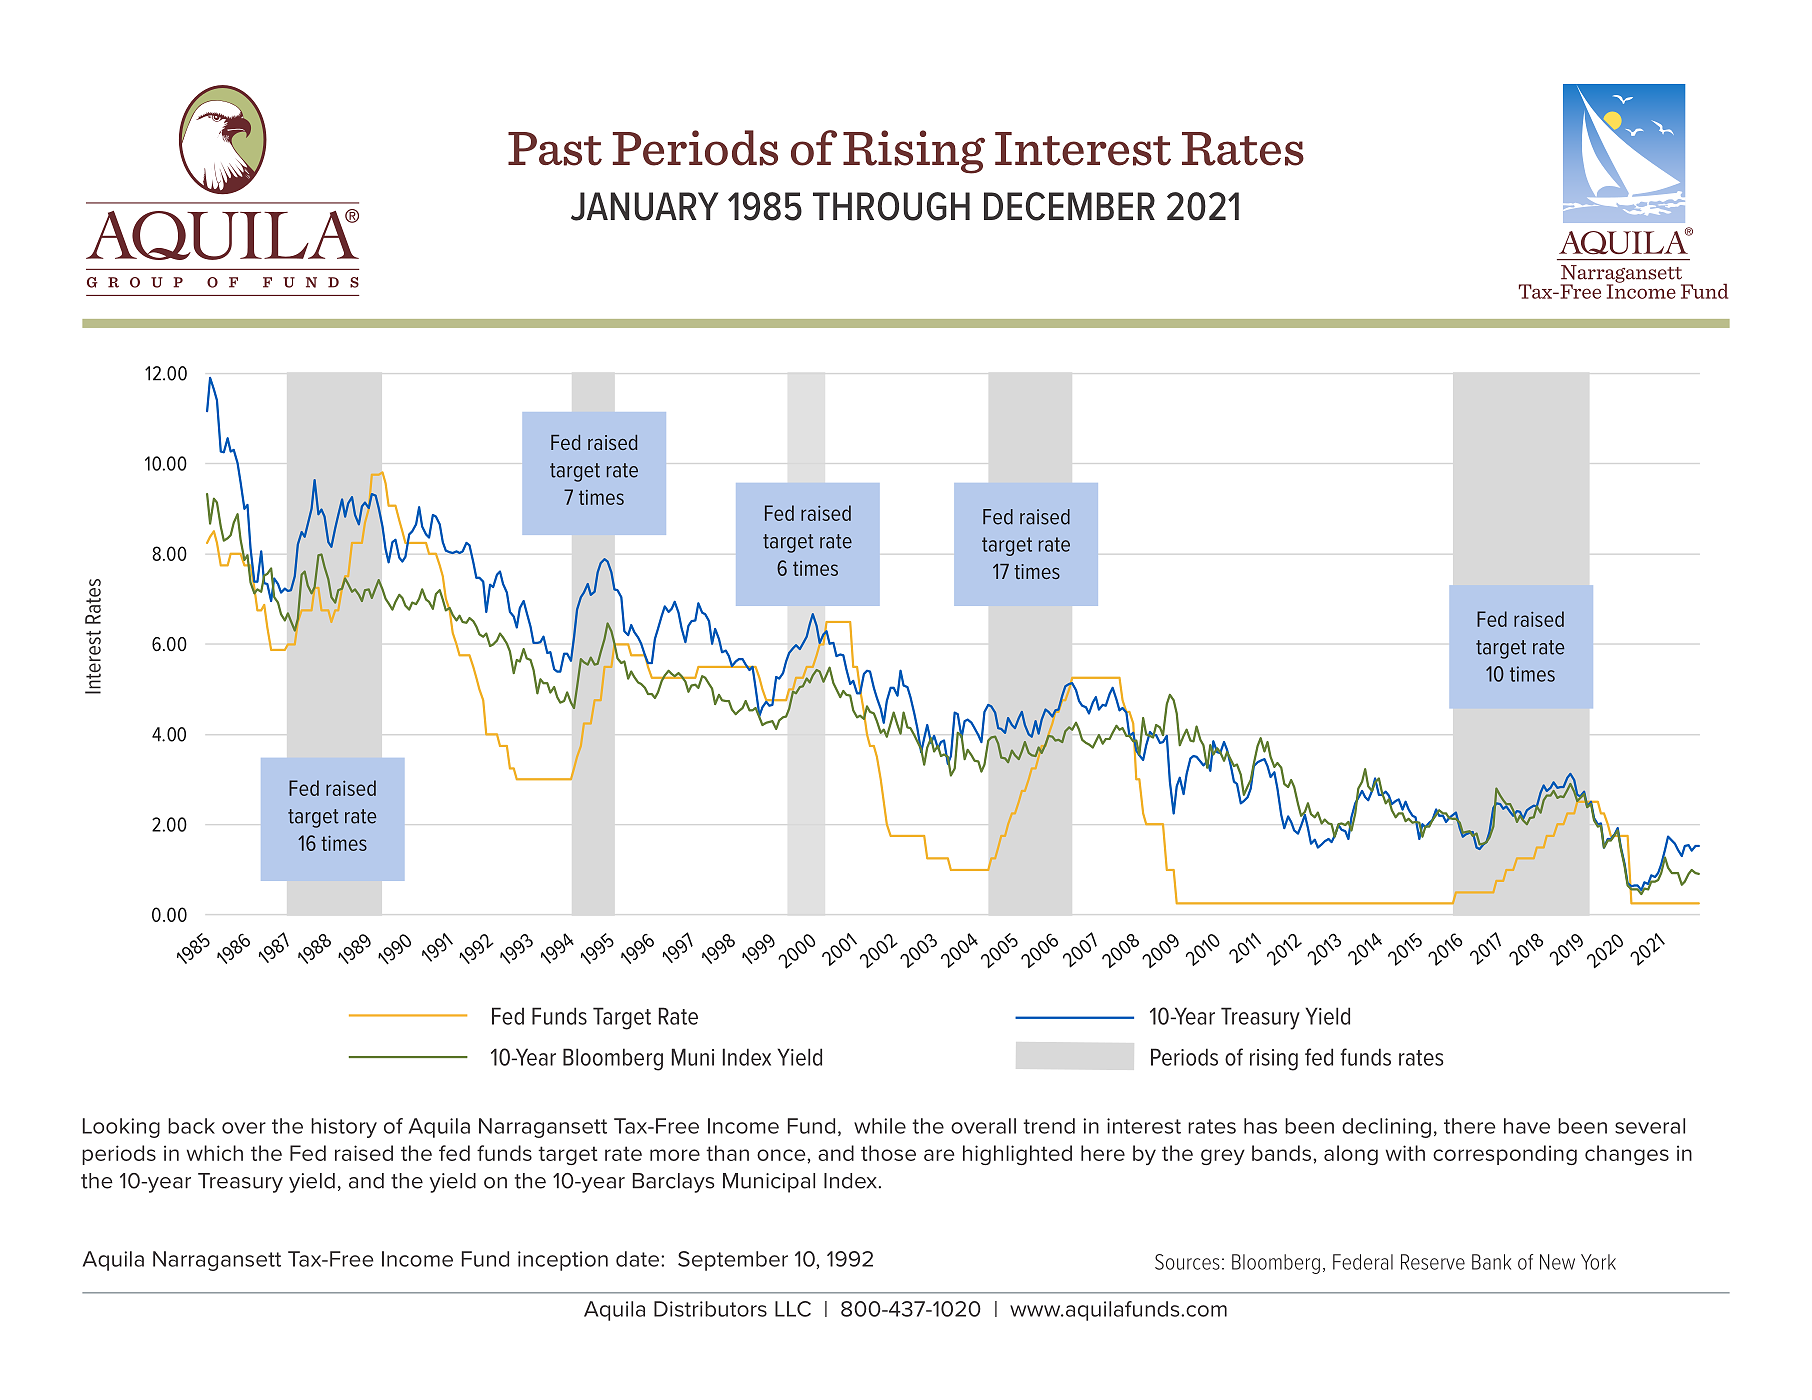 This page has width=1812, height=1400. Describe the element at coordinates (344, 1128) in the page. I see `history` at that location.
